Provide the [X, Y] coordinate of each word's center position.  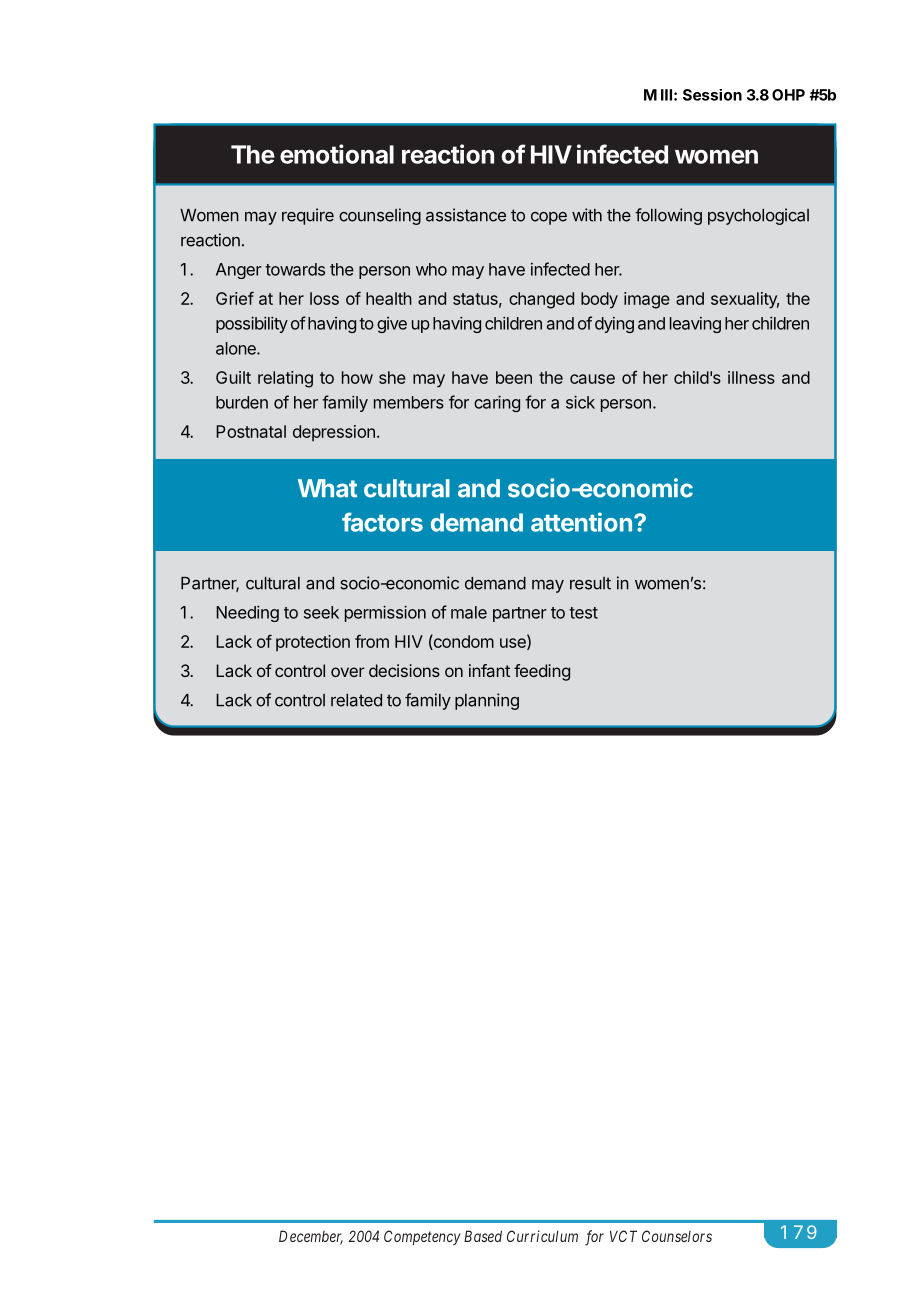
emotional [337, 154]
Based [483, 1236]
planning [487, 701]
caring [497, 403]
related [356, 700]
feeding [542, 672]
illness [751, 377]
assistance [466, 215]
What [327, 488]
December [311, 1237]
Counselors [677, 1236]
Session [712, 95]
